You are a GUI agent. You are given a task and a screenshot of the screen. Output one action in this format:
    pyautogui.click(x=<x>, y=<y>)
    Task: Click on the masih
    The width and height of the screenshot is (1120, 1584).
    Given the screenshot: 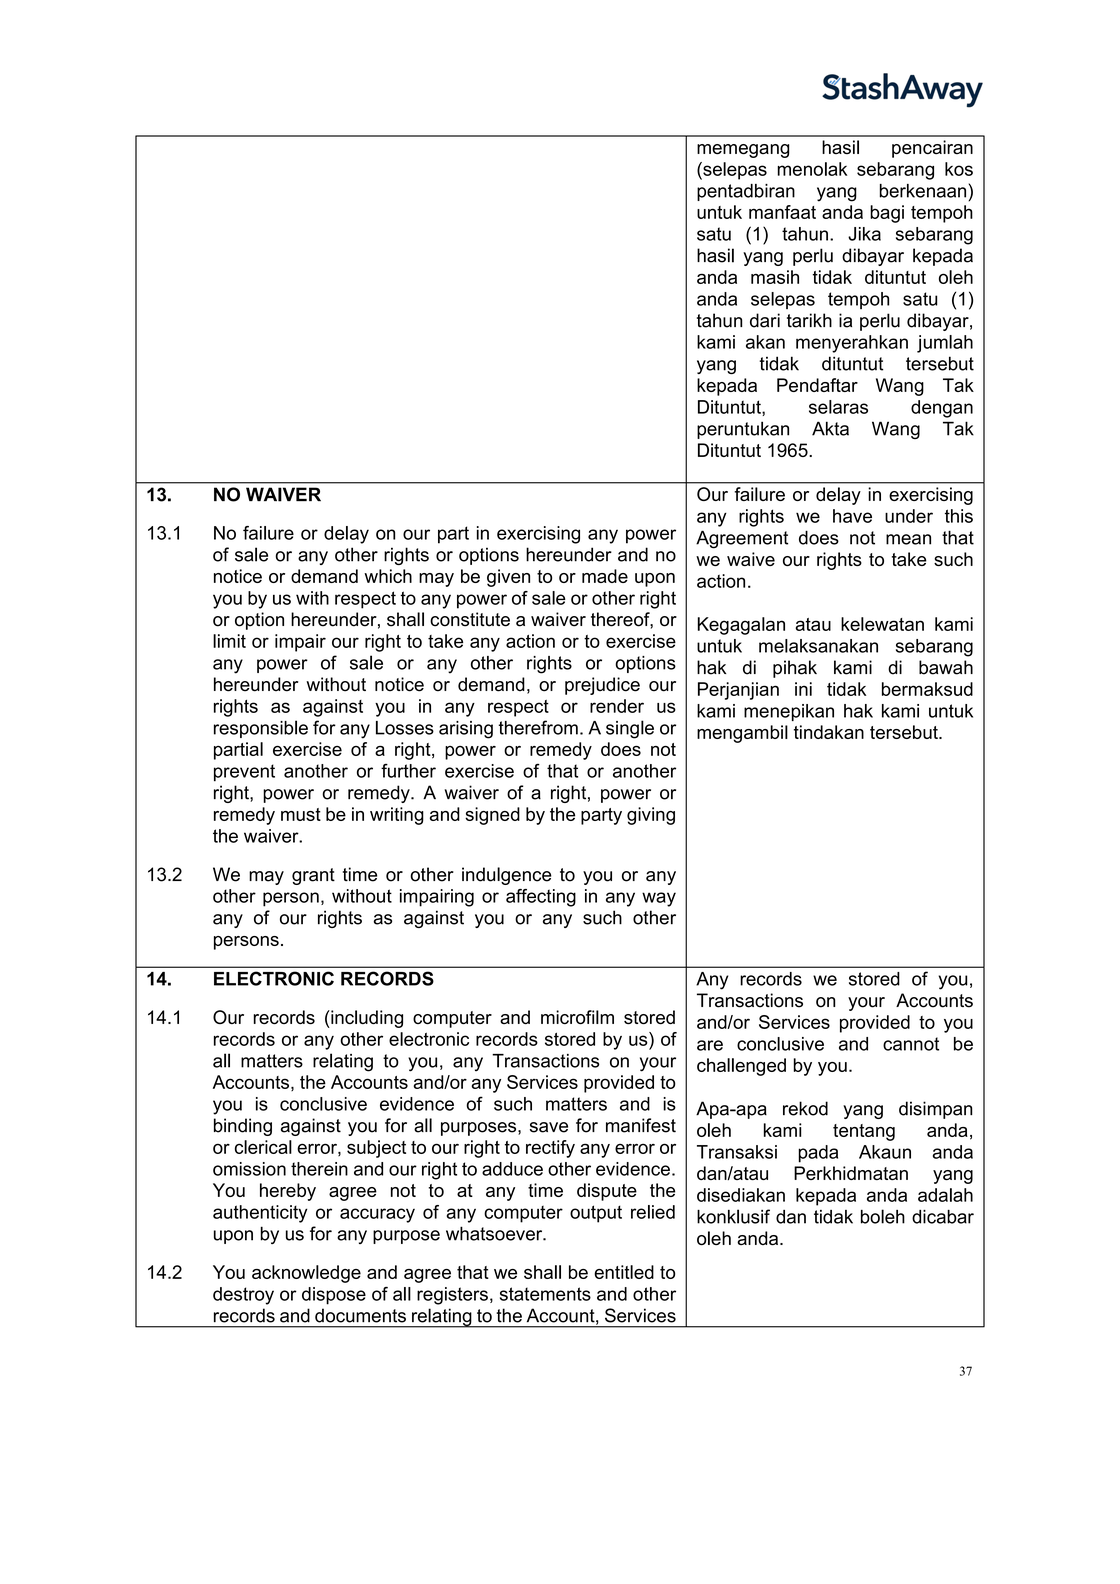 What is the action you would take?
    pyautogui.click(x=775, y=277)
